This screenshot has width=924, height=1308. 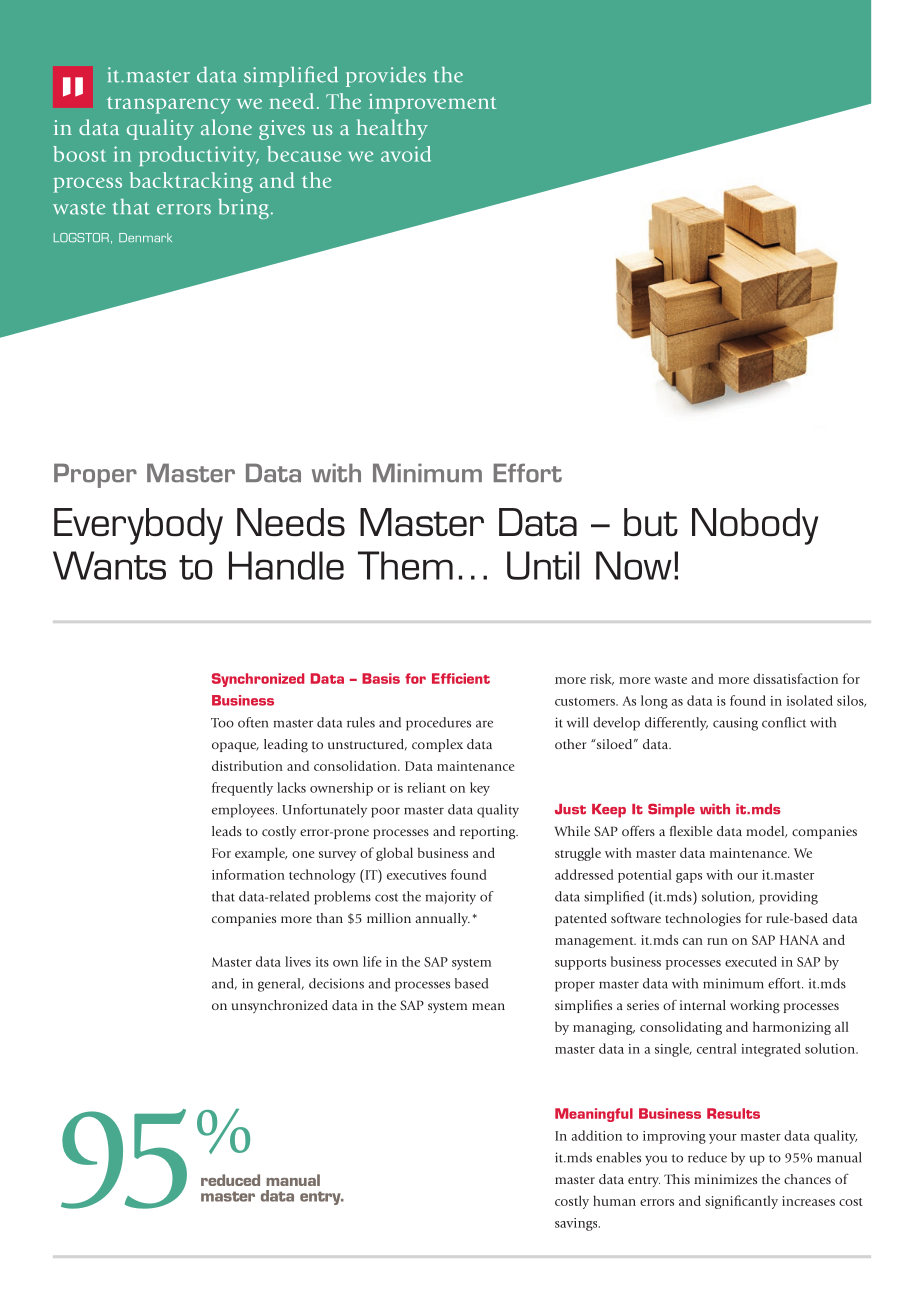 I want to click on Too, so click(x=222, y=723).
